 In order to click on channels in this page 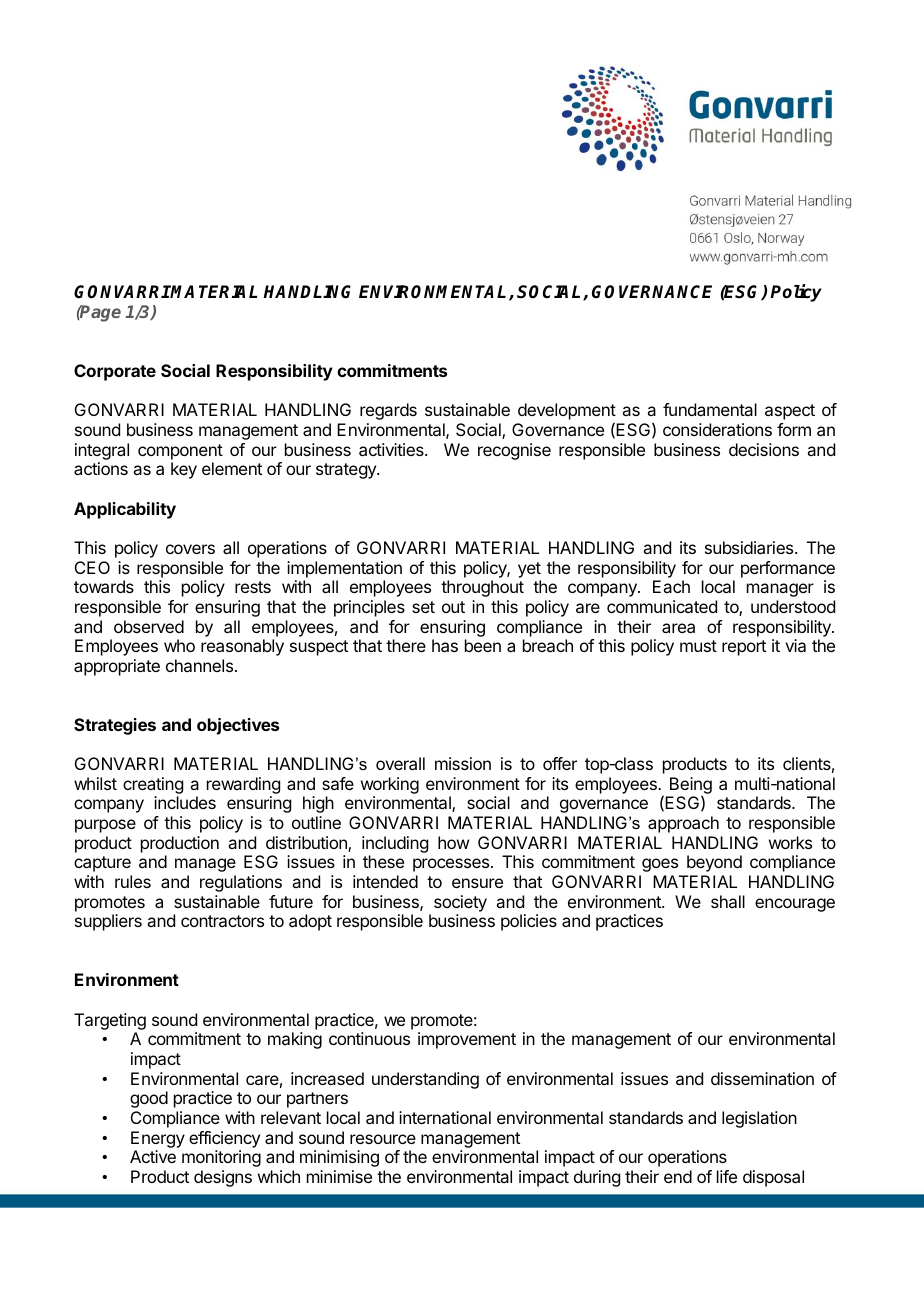, I will do `click(199, 665)`.
